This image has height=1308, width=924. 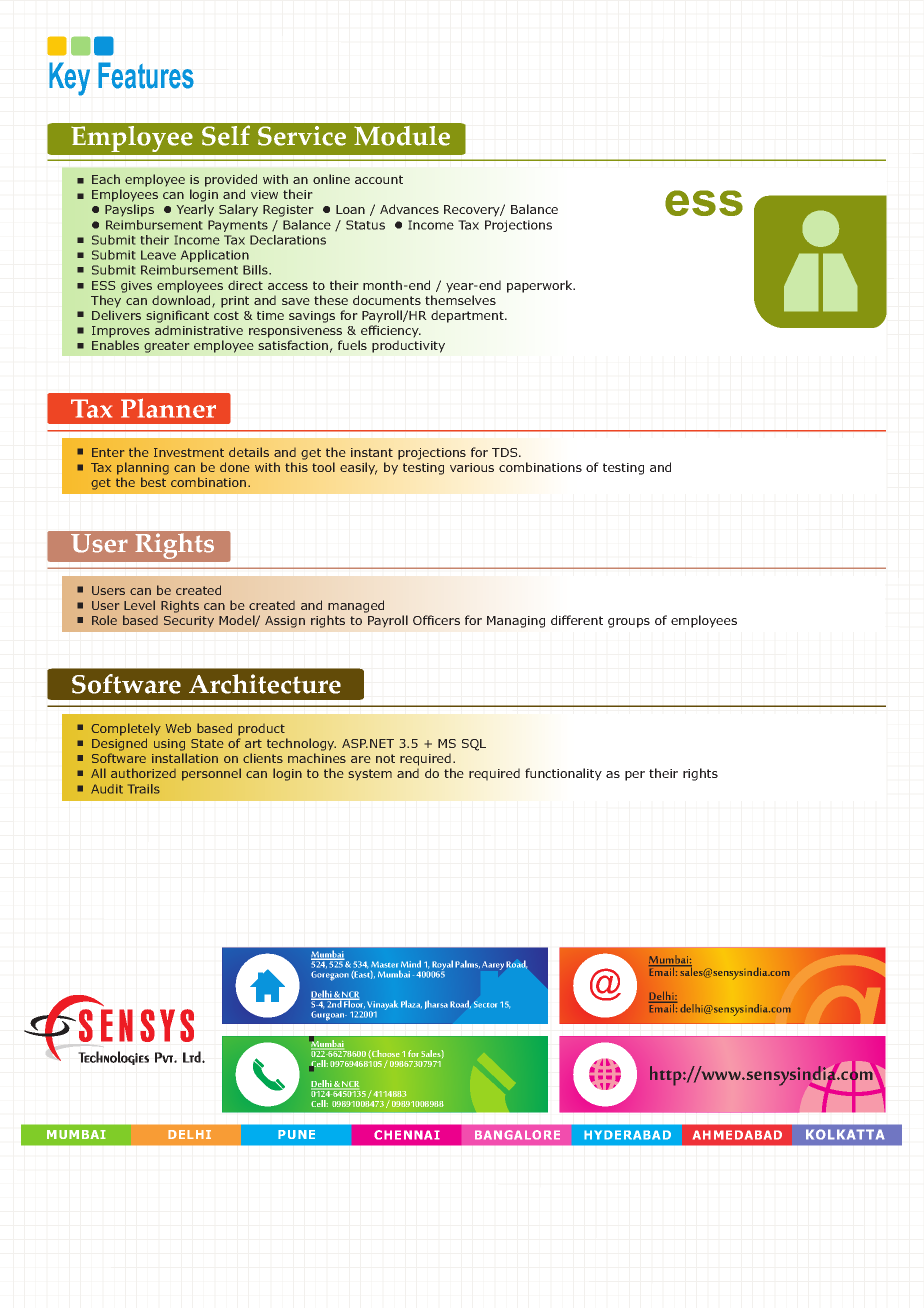 What do you see at coordinates (472, 467) in the image?
I see `various` at bounding box center [472, 467].
